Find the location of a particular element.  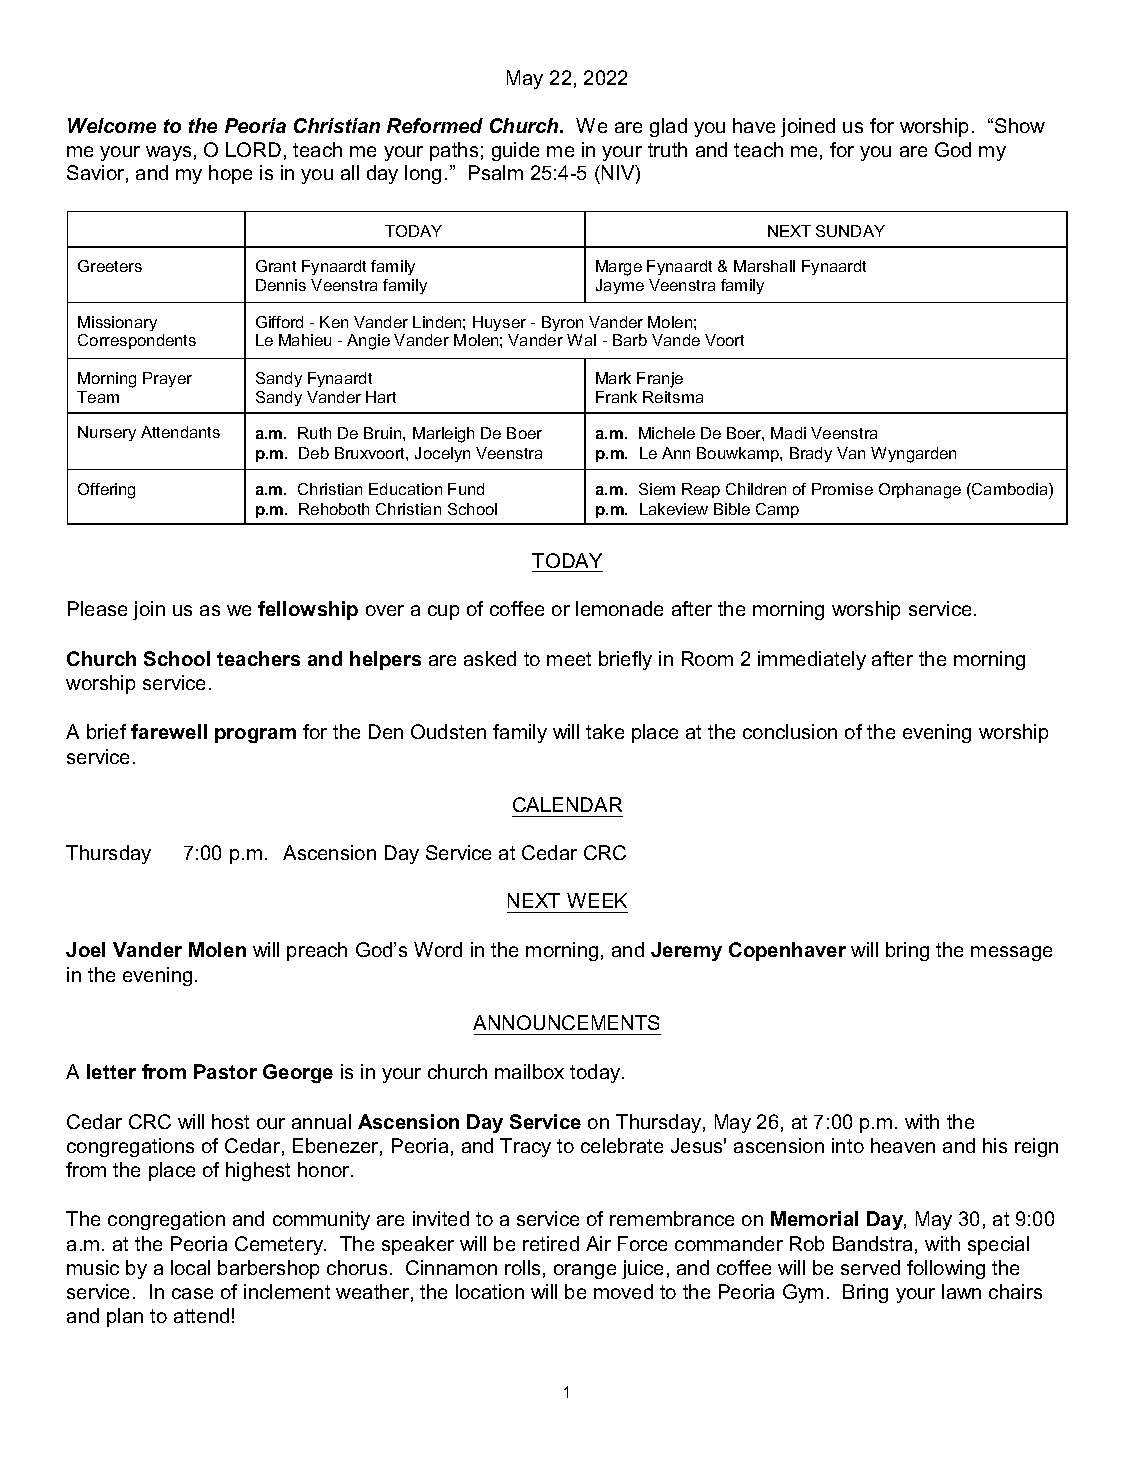

Show is located at coordinates (1020, 125).
